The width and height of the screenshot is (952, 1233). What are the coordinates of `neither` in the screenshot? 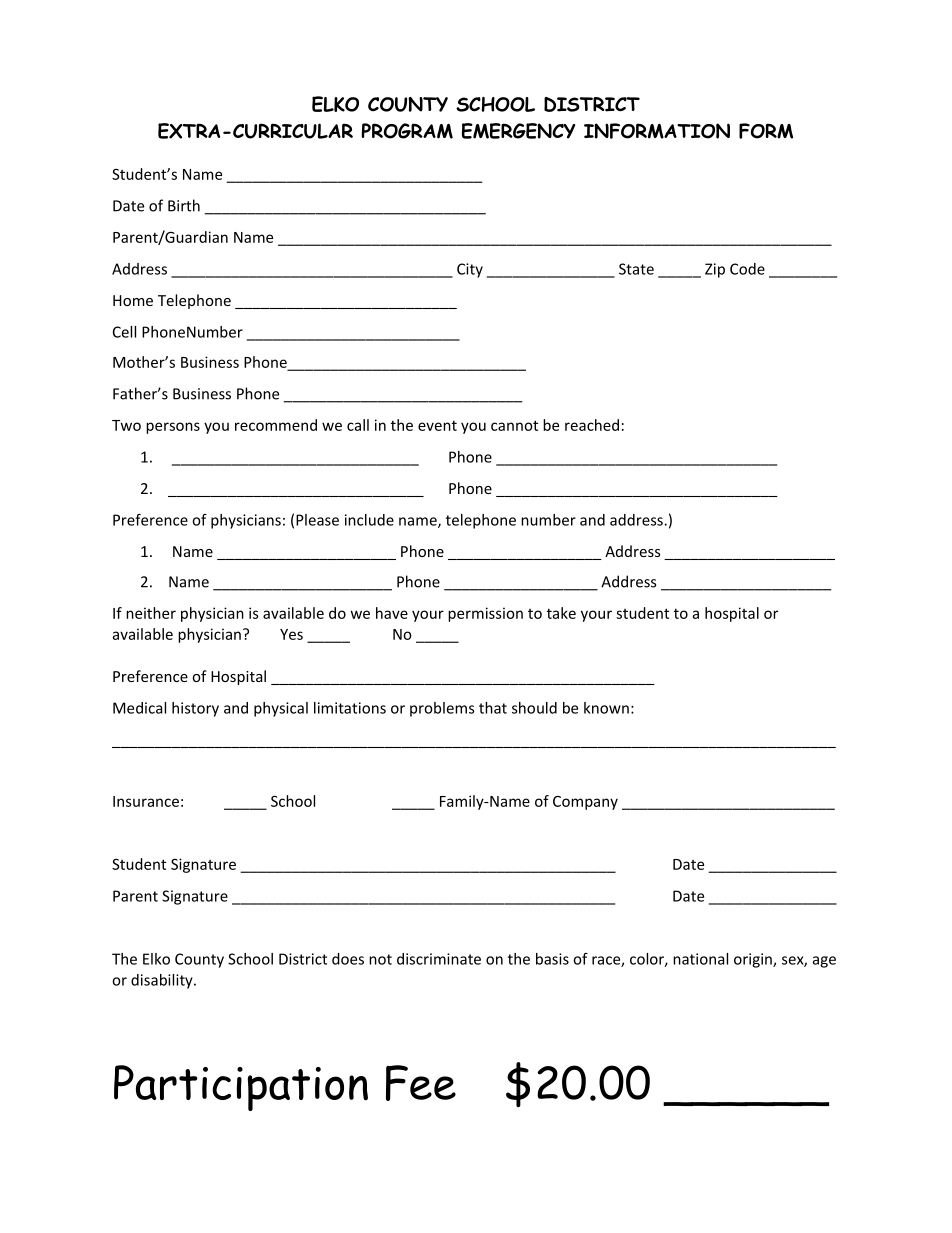 It's located at (151, 613).
